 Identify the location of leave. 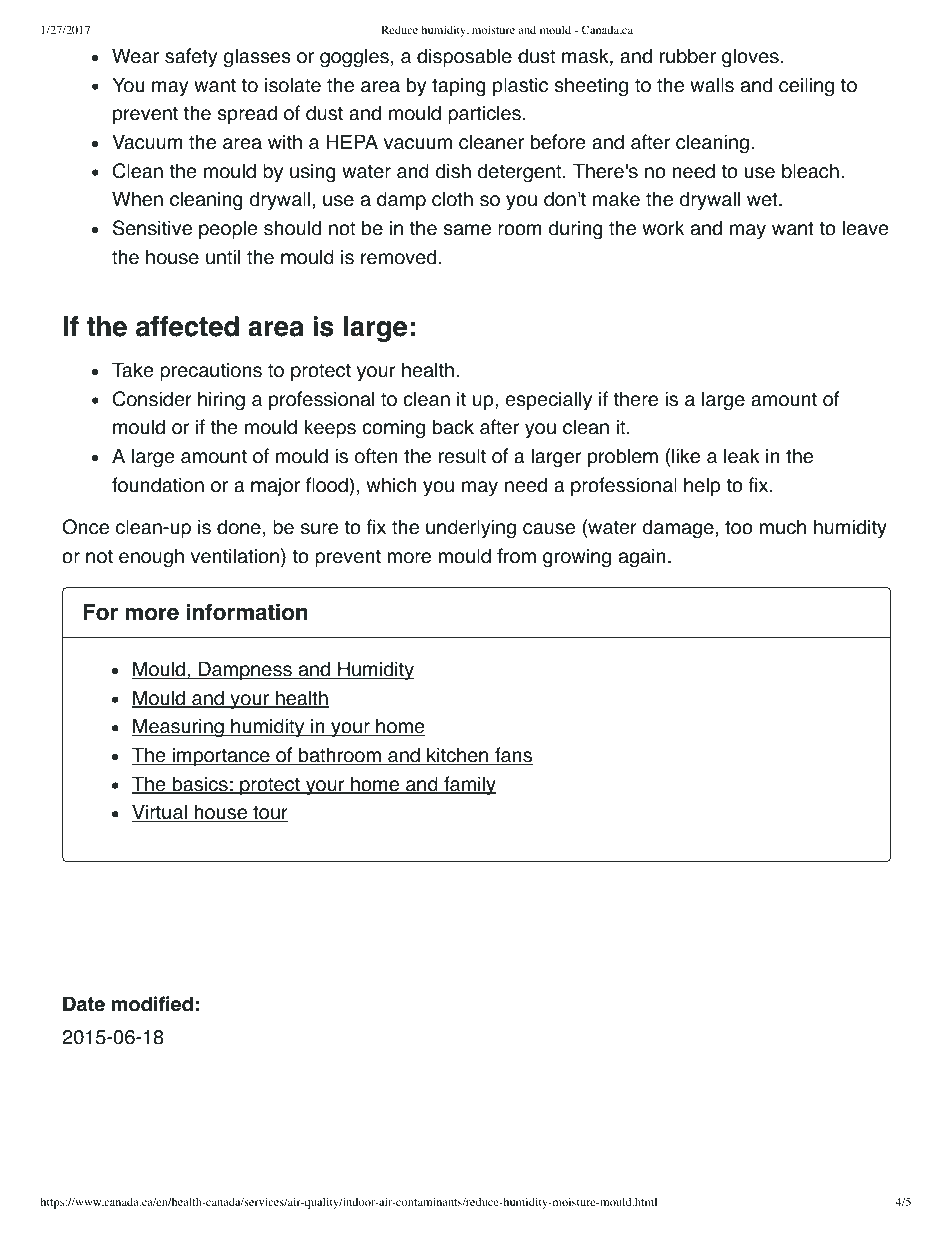
(865, 228).
